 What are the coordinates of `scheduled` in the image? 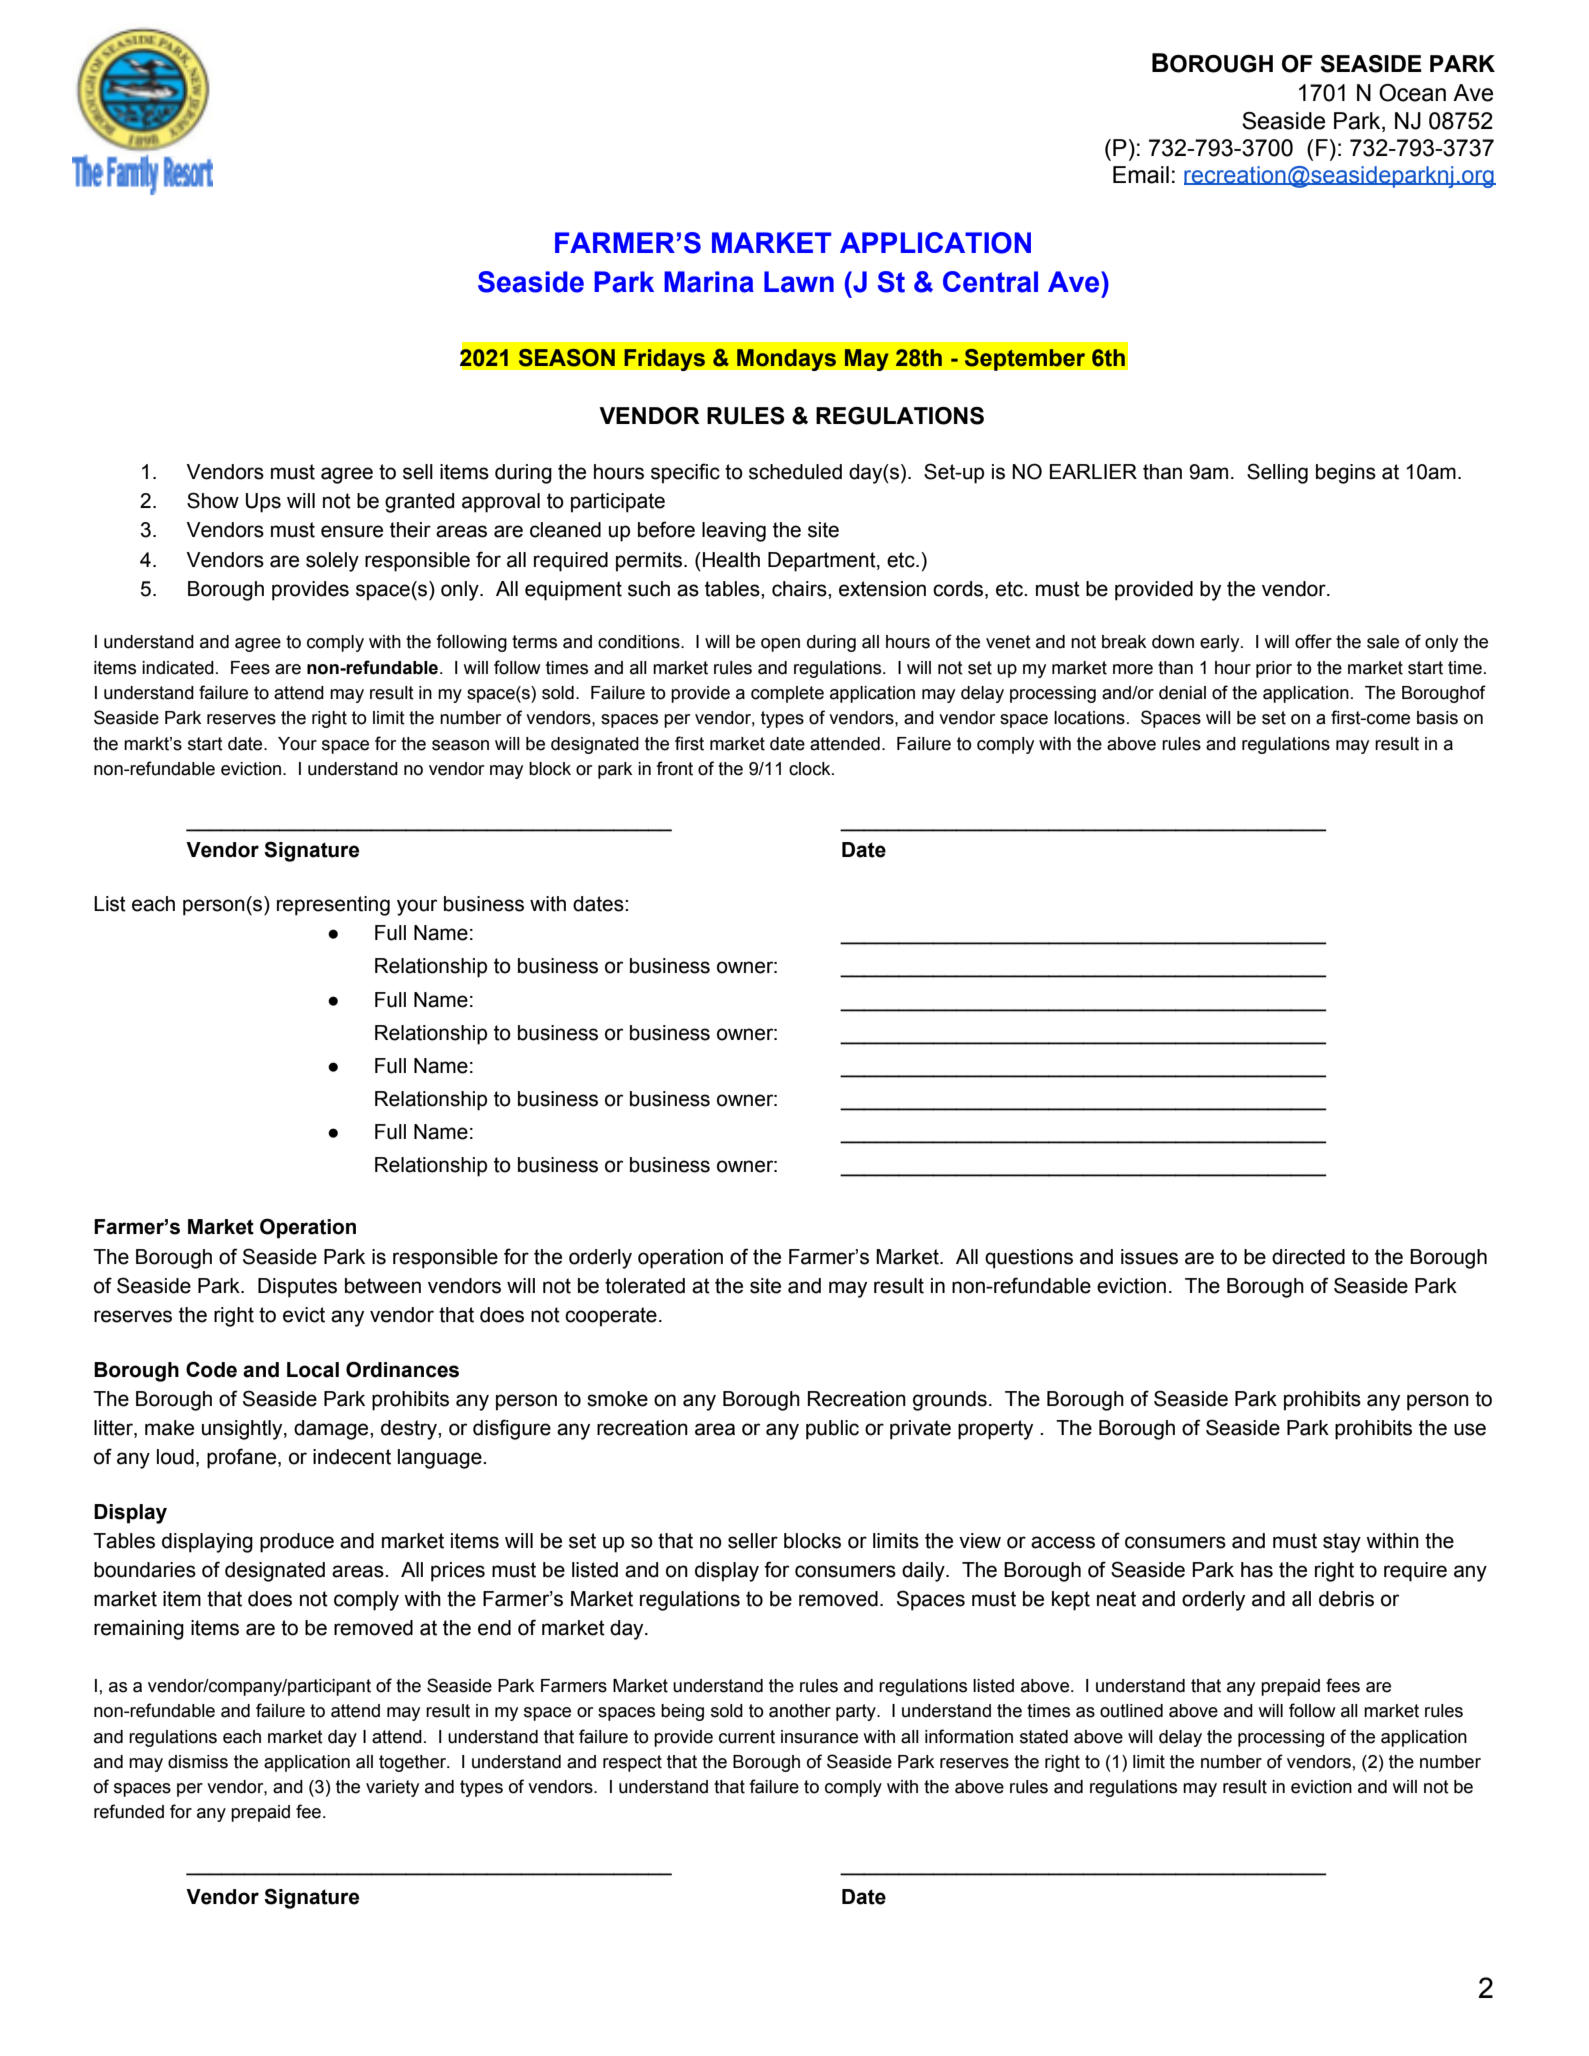 It's located at (795, 472).
